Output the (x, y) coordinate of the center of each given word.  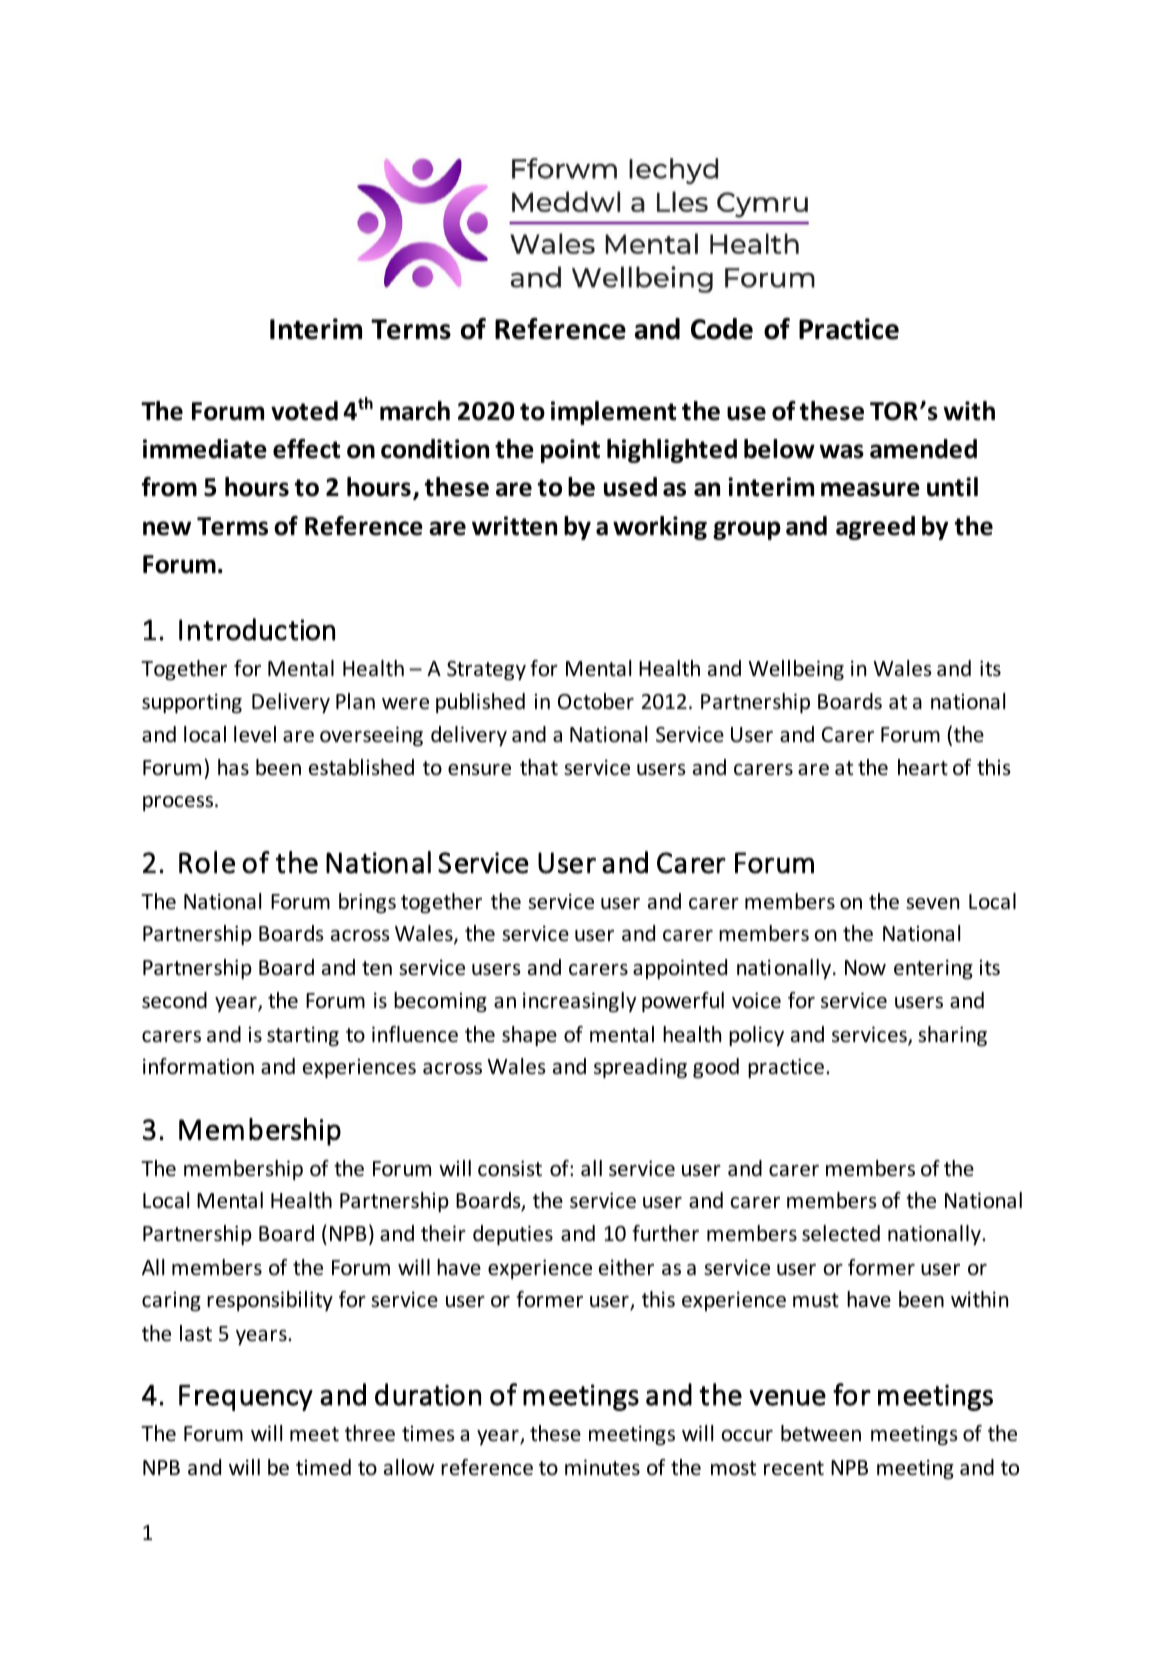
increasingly (579, 1002)
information (198, 1066)
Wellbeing (796, 670)
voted (304, 411)
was (841, 451)
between (821, 1433)
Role (207, 862)
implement (613, 413)
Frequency (246, 1398)
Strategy (486, 670)
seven (932, 904)
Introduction (257, 629)
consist (510, 1168)
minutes (602, 1467)
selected (841, 1233)
